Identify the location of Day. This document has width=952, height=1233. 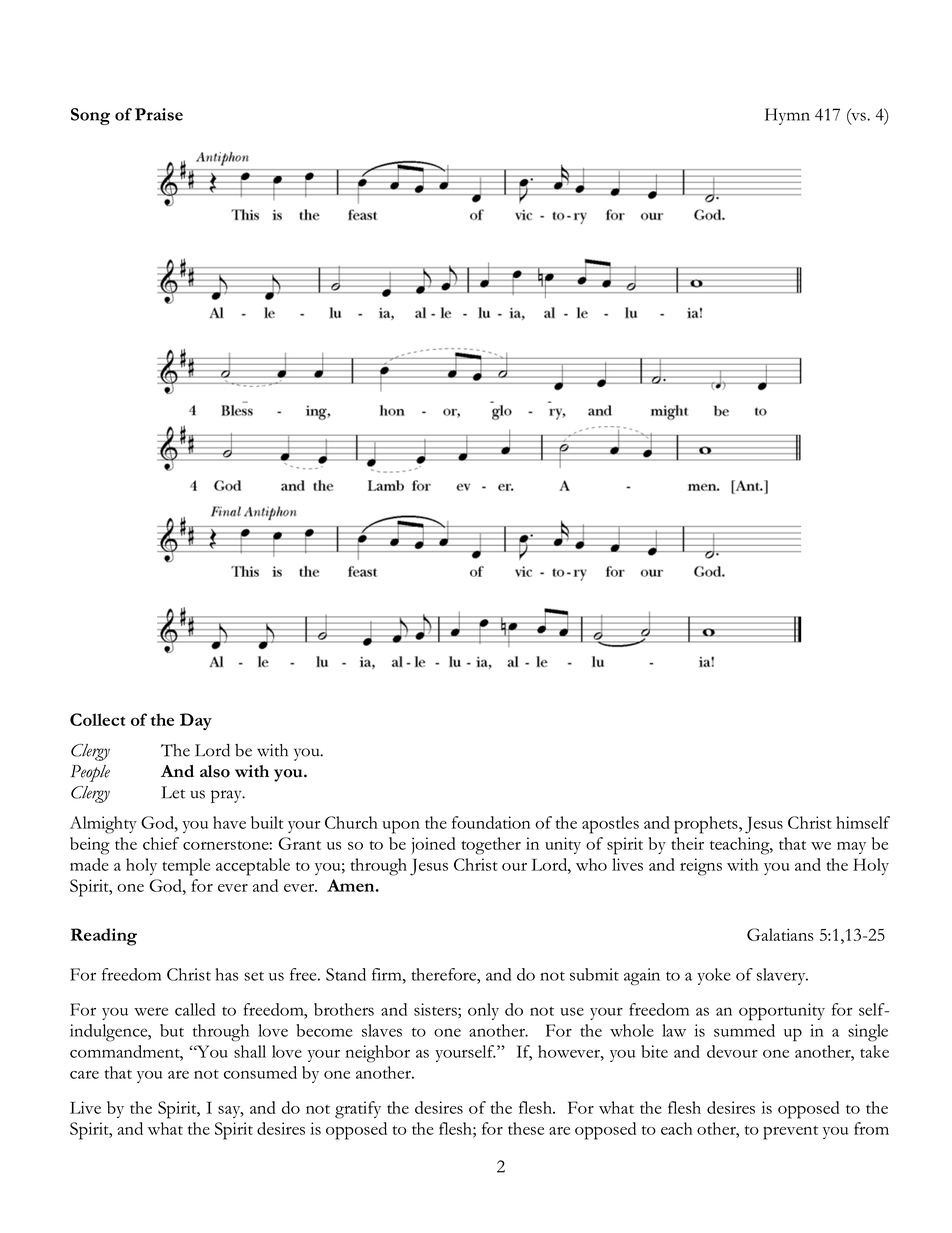
(196, 721).
